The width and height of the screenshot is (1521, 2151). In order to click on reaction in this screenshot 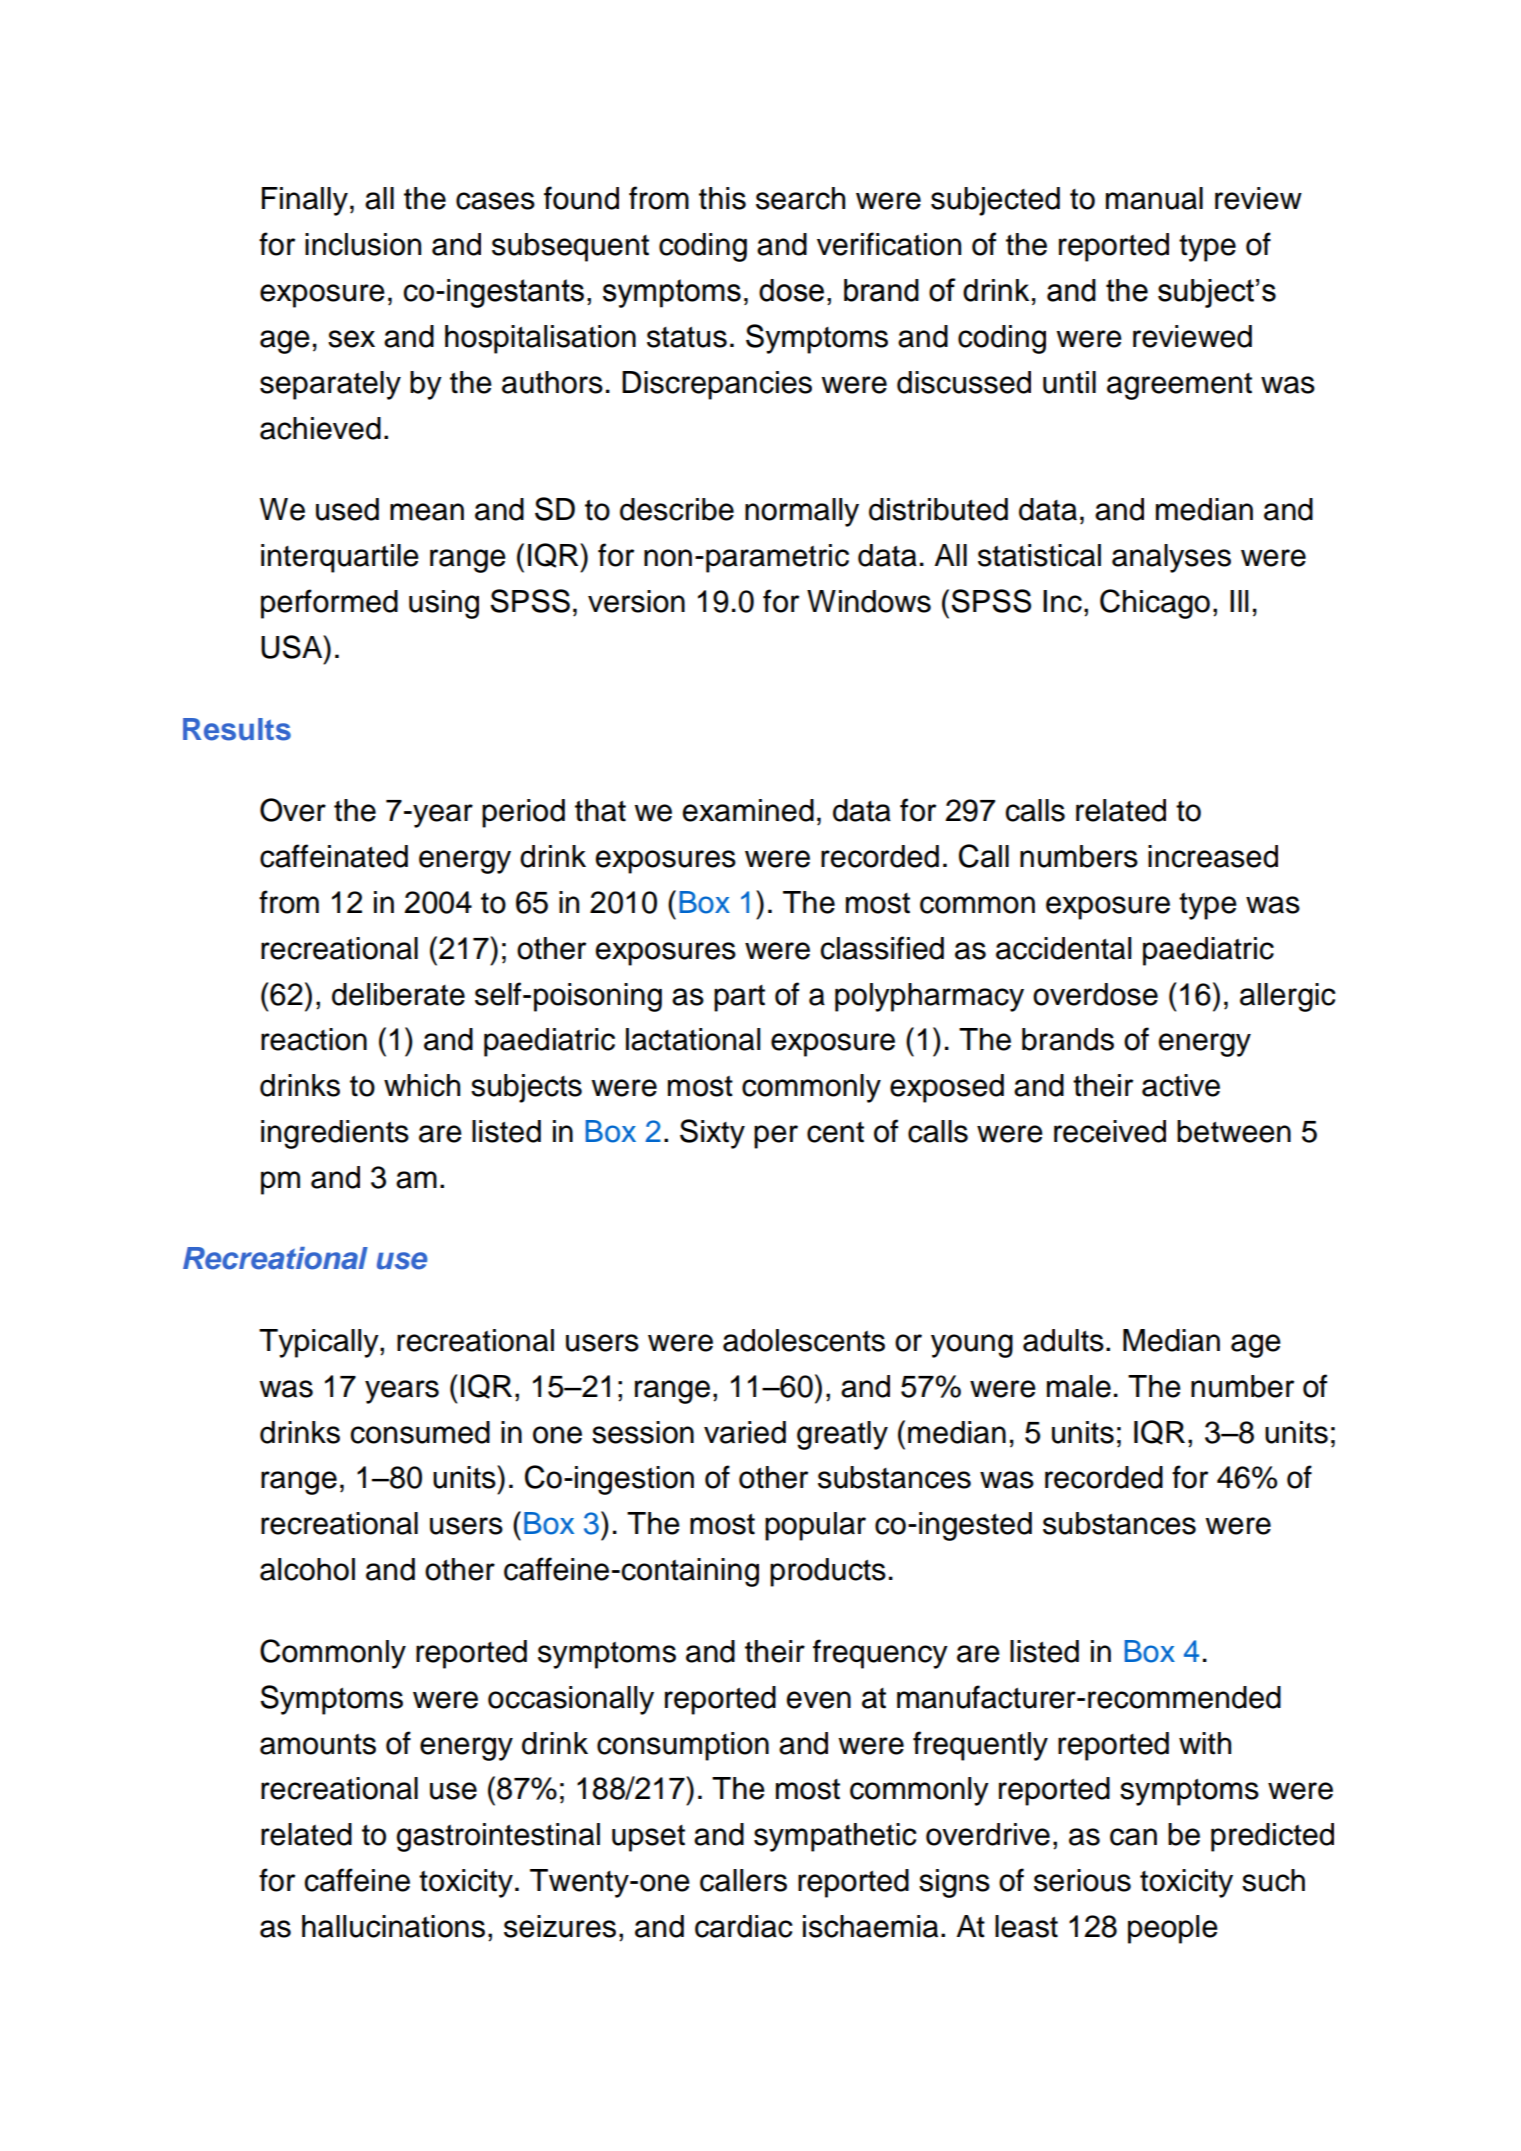, I will do `click(314, 1039)`.
